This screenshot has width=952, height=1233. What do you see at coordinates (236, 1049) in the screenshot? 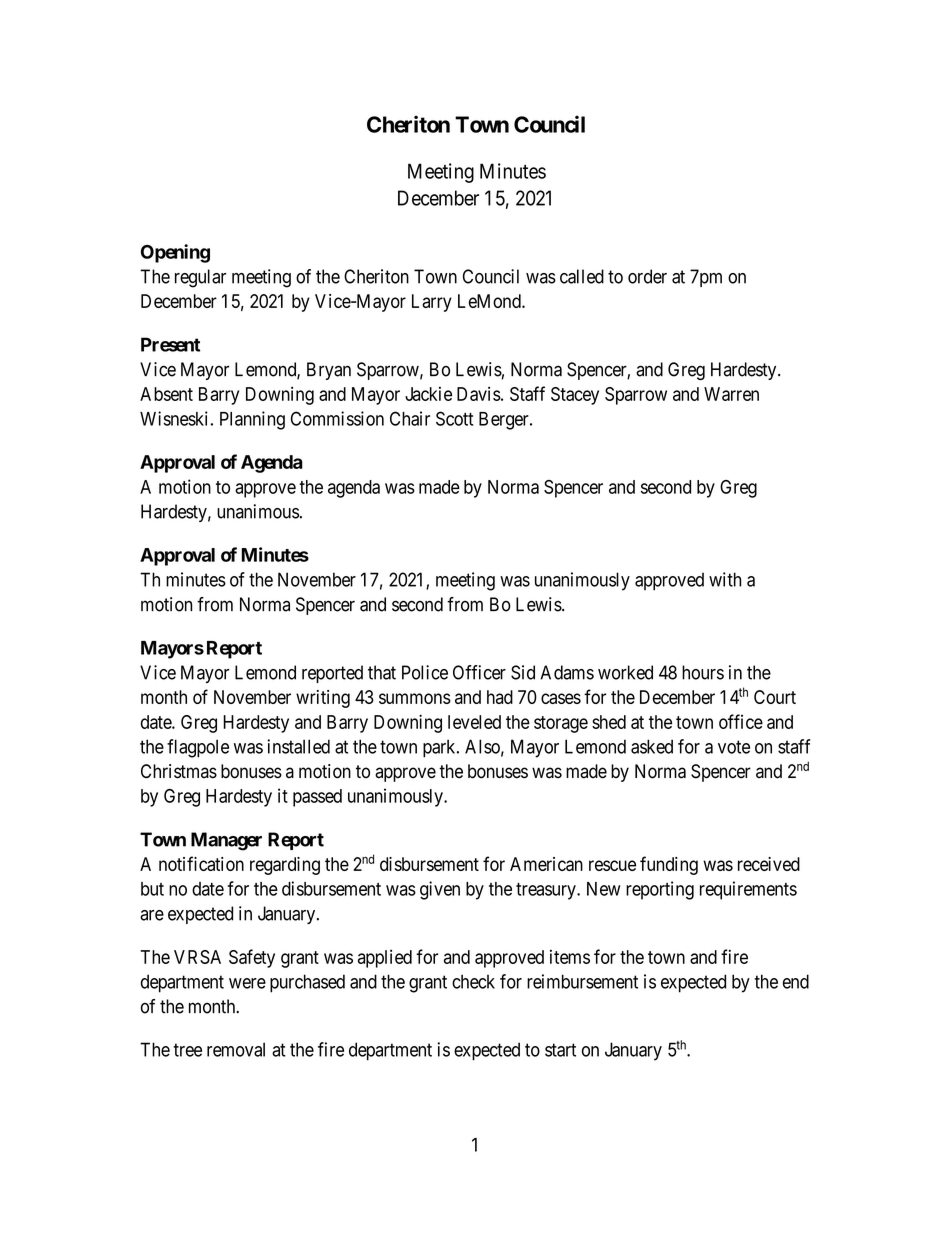
I see `removal` at bounding box center [236, 1049].
